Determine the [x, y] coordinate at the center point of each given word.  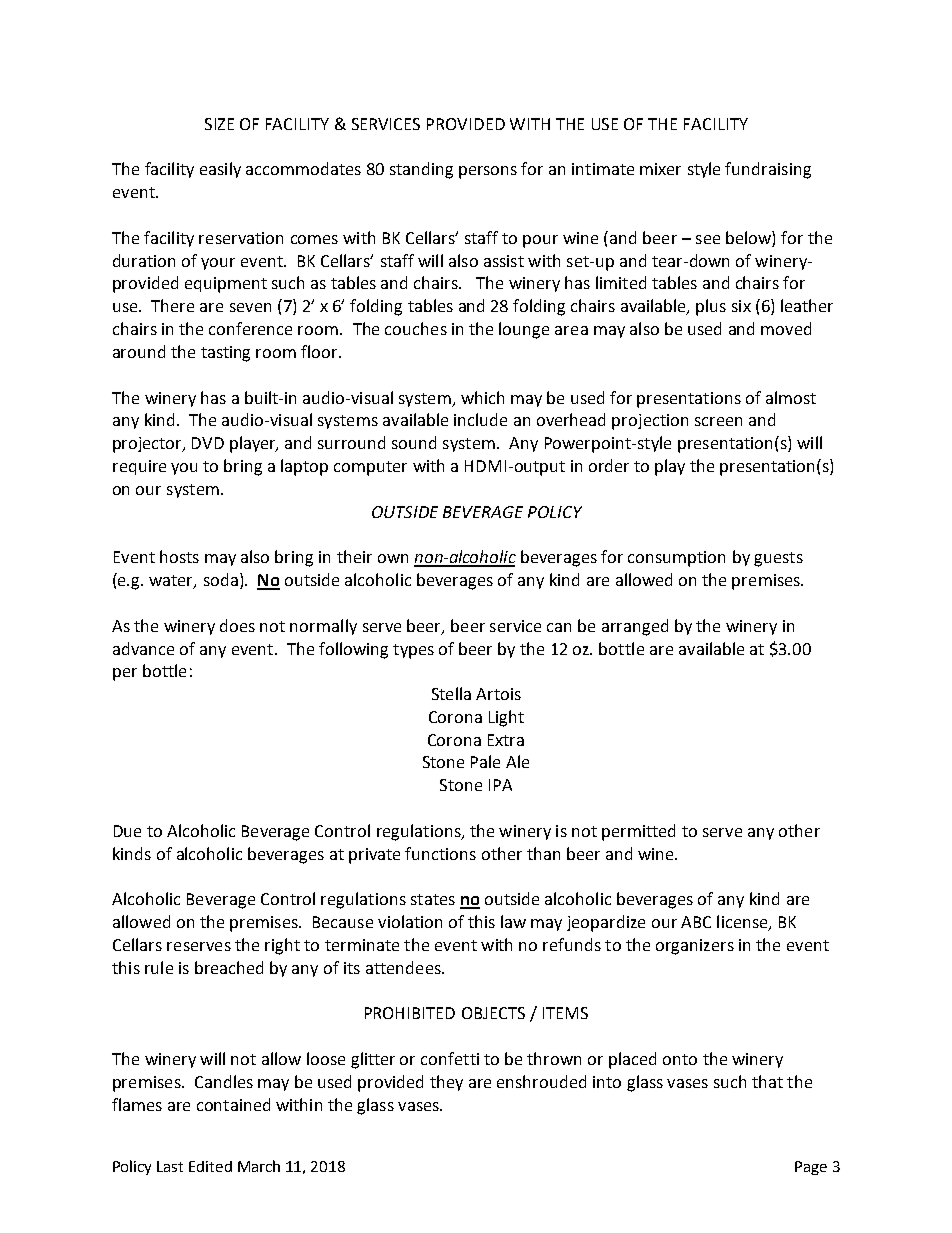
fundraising [768, 170]
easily [220, 170]
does [237, 625]
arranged [635, 627]
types [413, 651]
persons [488, 172]
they [446, 1083]
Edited [210, 1166]
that [767, 1081]
